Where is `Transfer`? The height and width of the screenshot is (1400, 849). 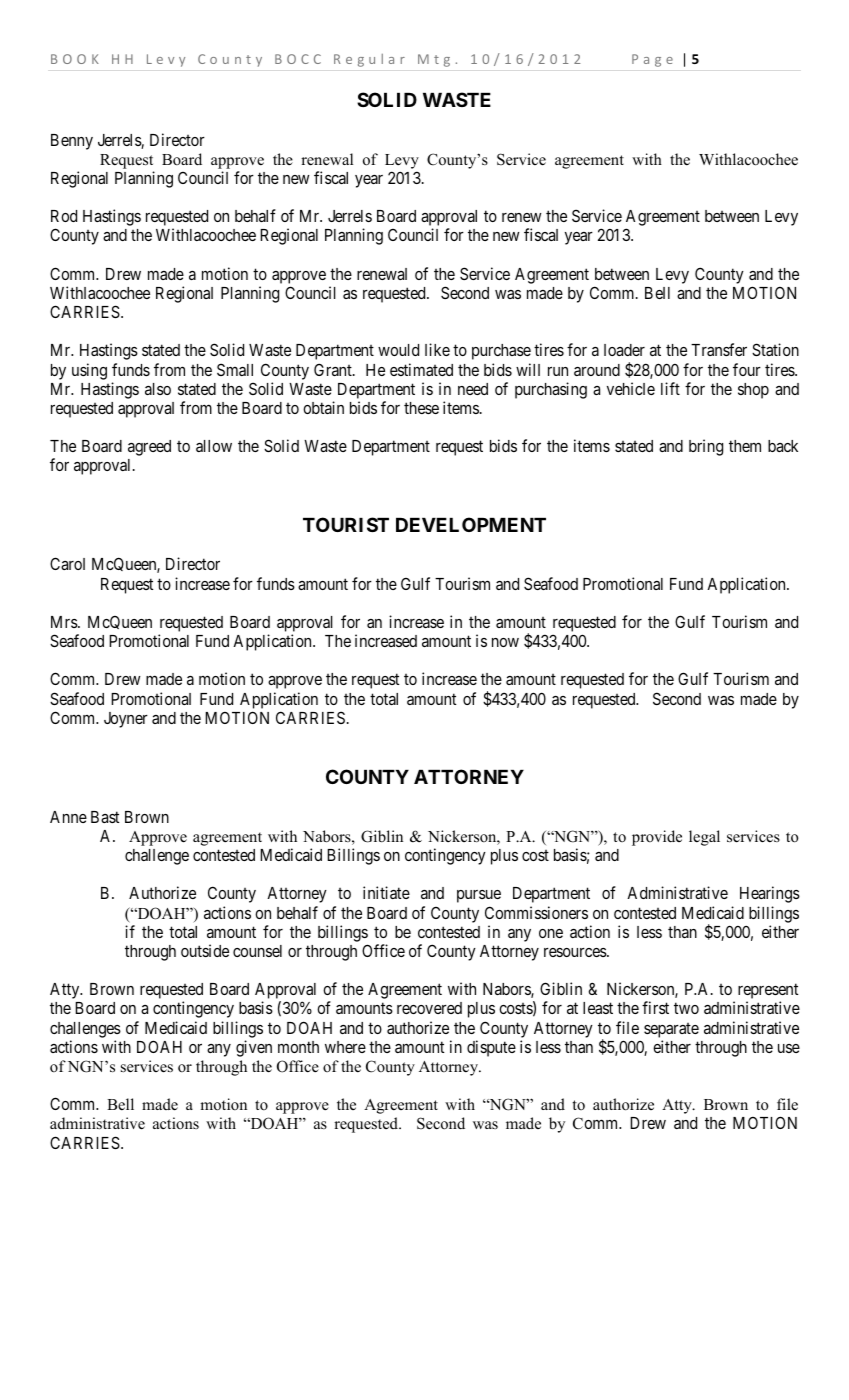 Transfer is located at coordinates (719, 349).
